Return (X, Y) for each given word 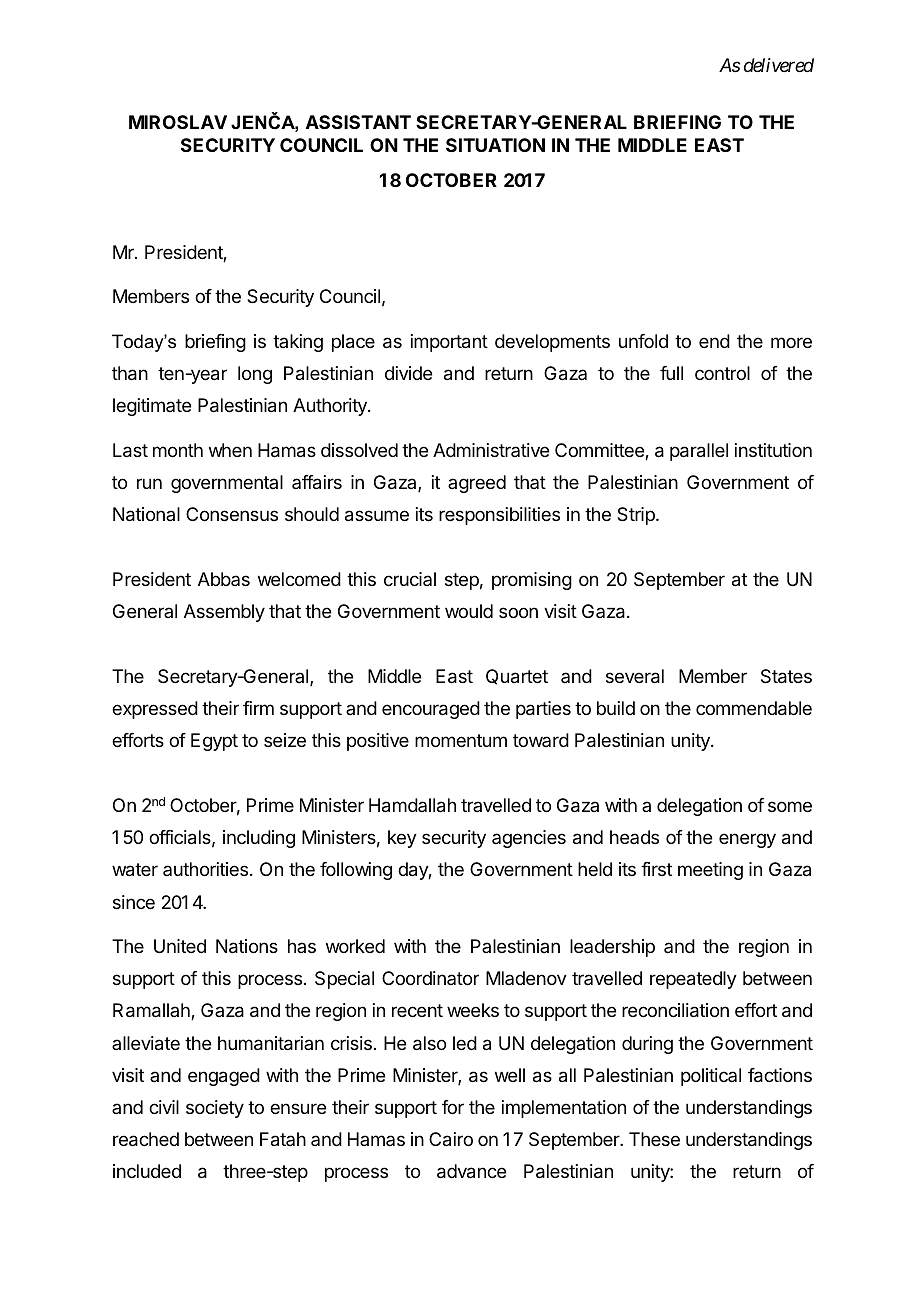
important (449, 343)
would (469, 611)
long (255, 375)
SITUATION (495, 145)
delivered (779, 65)
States (786, 676)
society (215, 1109)
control (722, 373)
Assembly (224, 613)
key (402, 839)
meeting (710, 871)
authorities (207, 869)
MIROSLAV (178, 122)
